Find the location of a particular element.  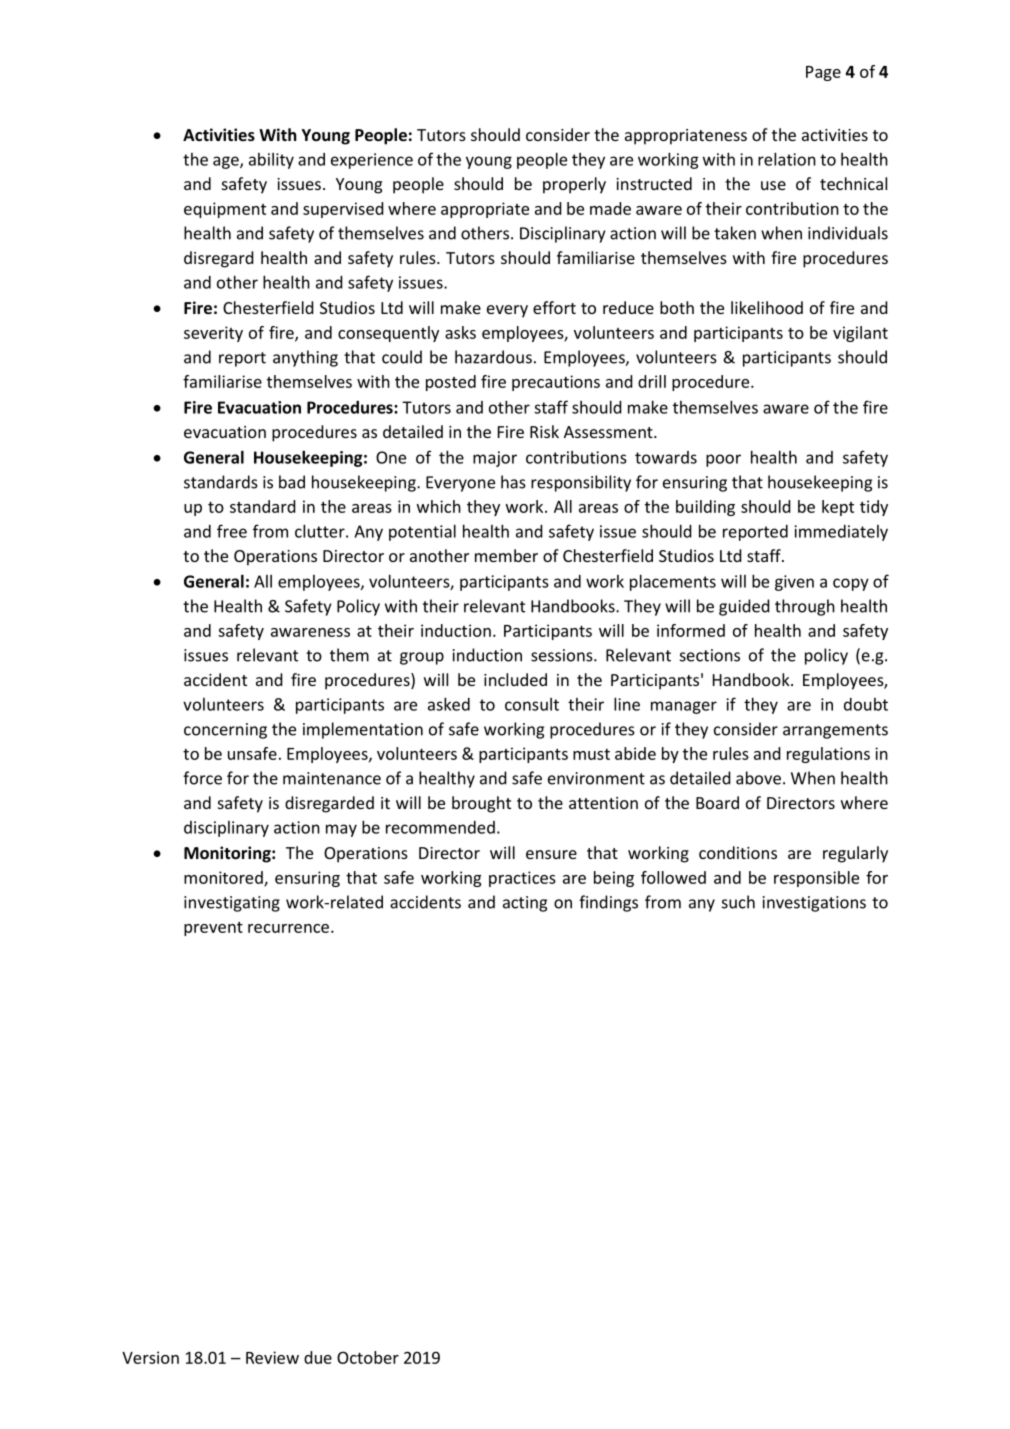

investigations is located at coordinates (814, 904).
